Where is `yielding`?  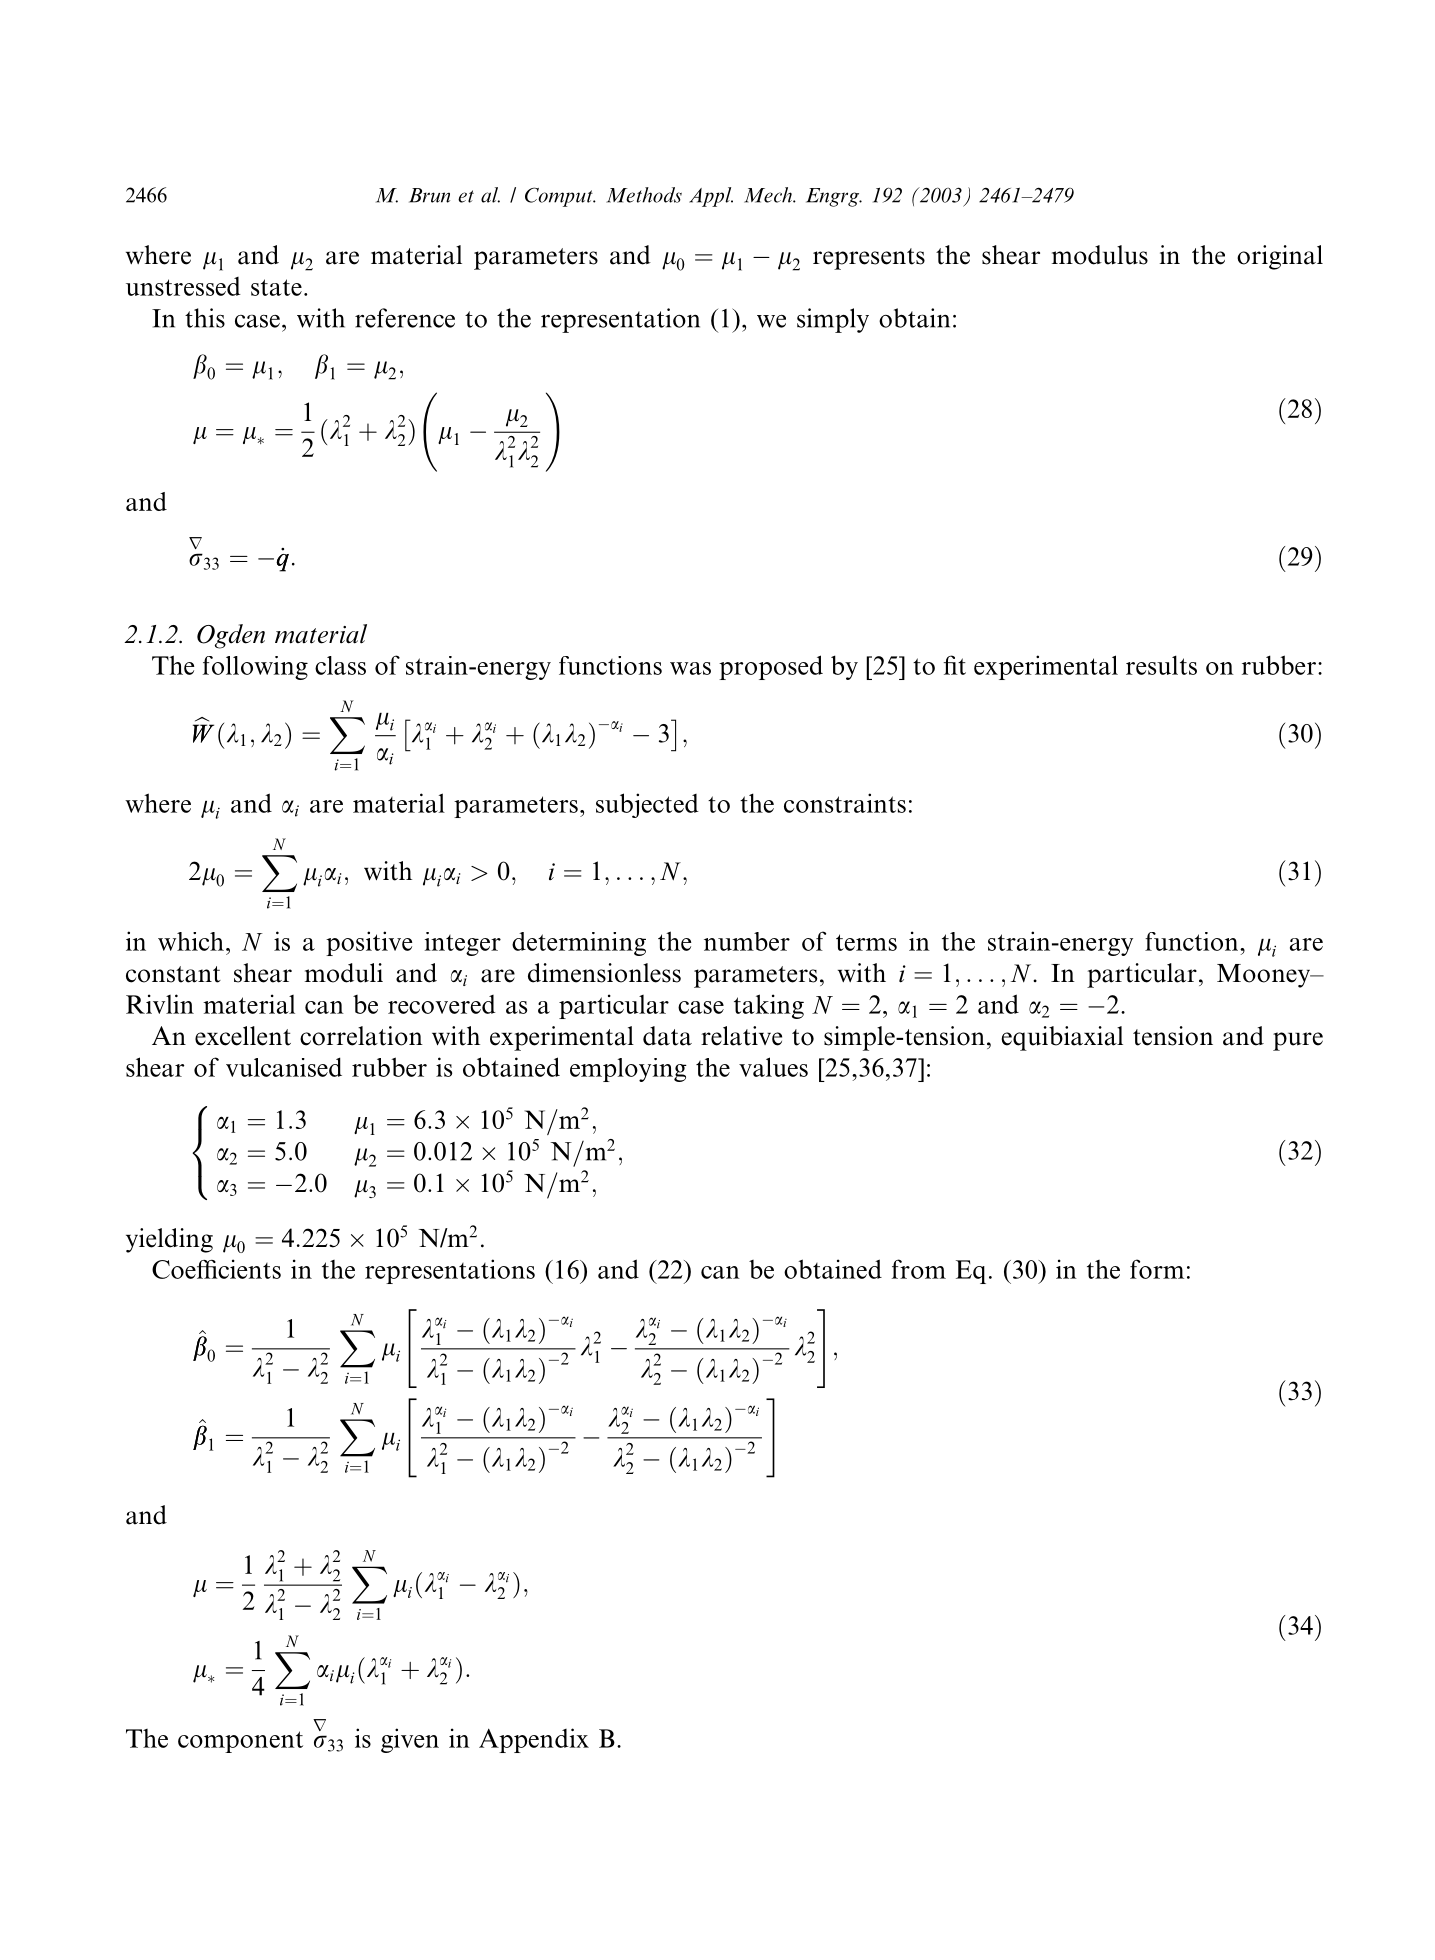
yielding is located at coordinates (169, 1240).
